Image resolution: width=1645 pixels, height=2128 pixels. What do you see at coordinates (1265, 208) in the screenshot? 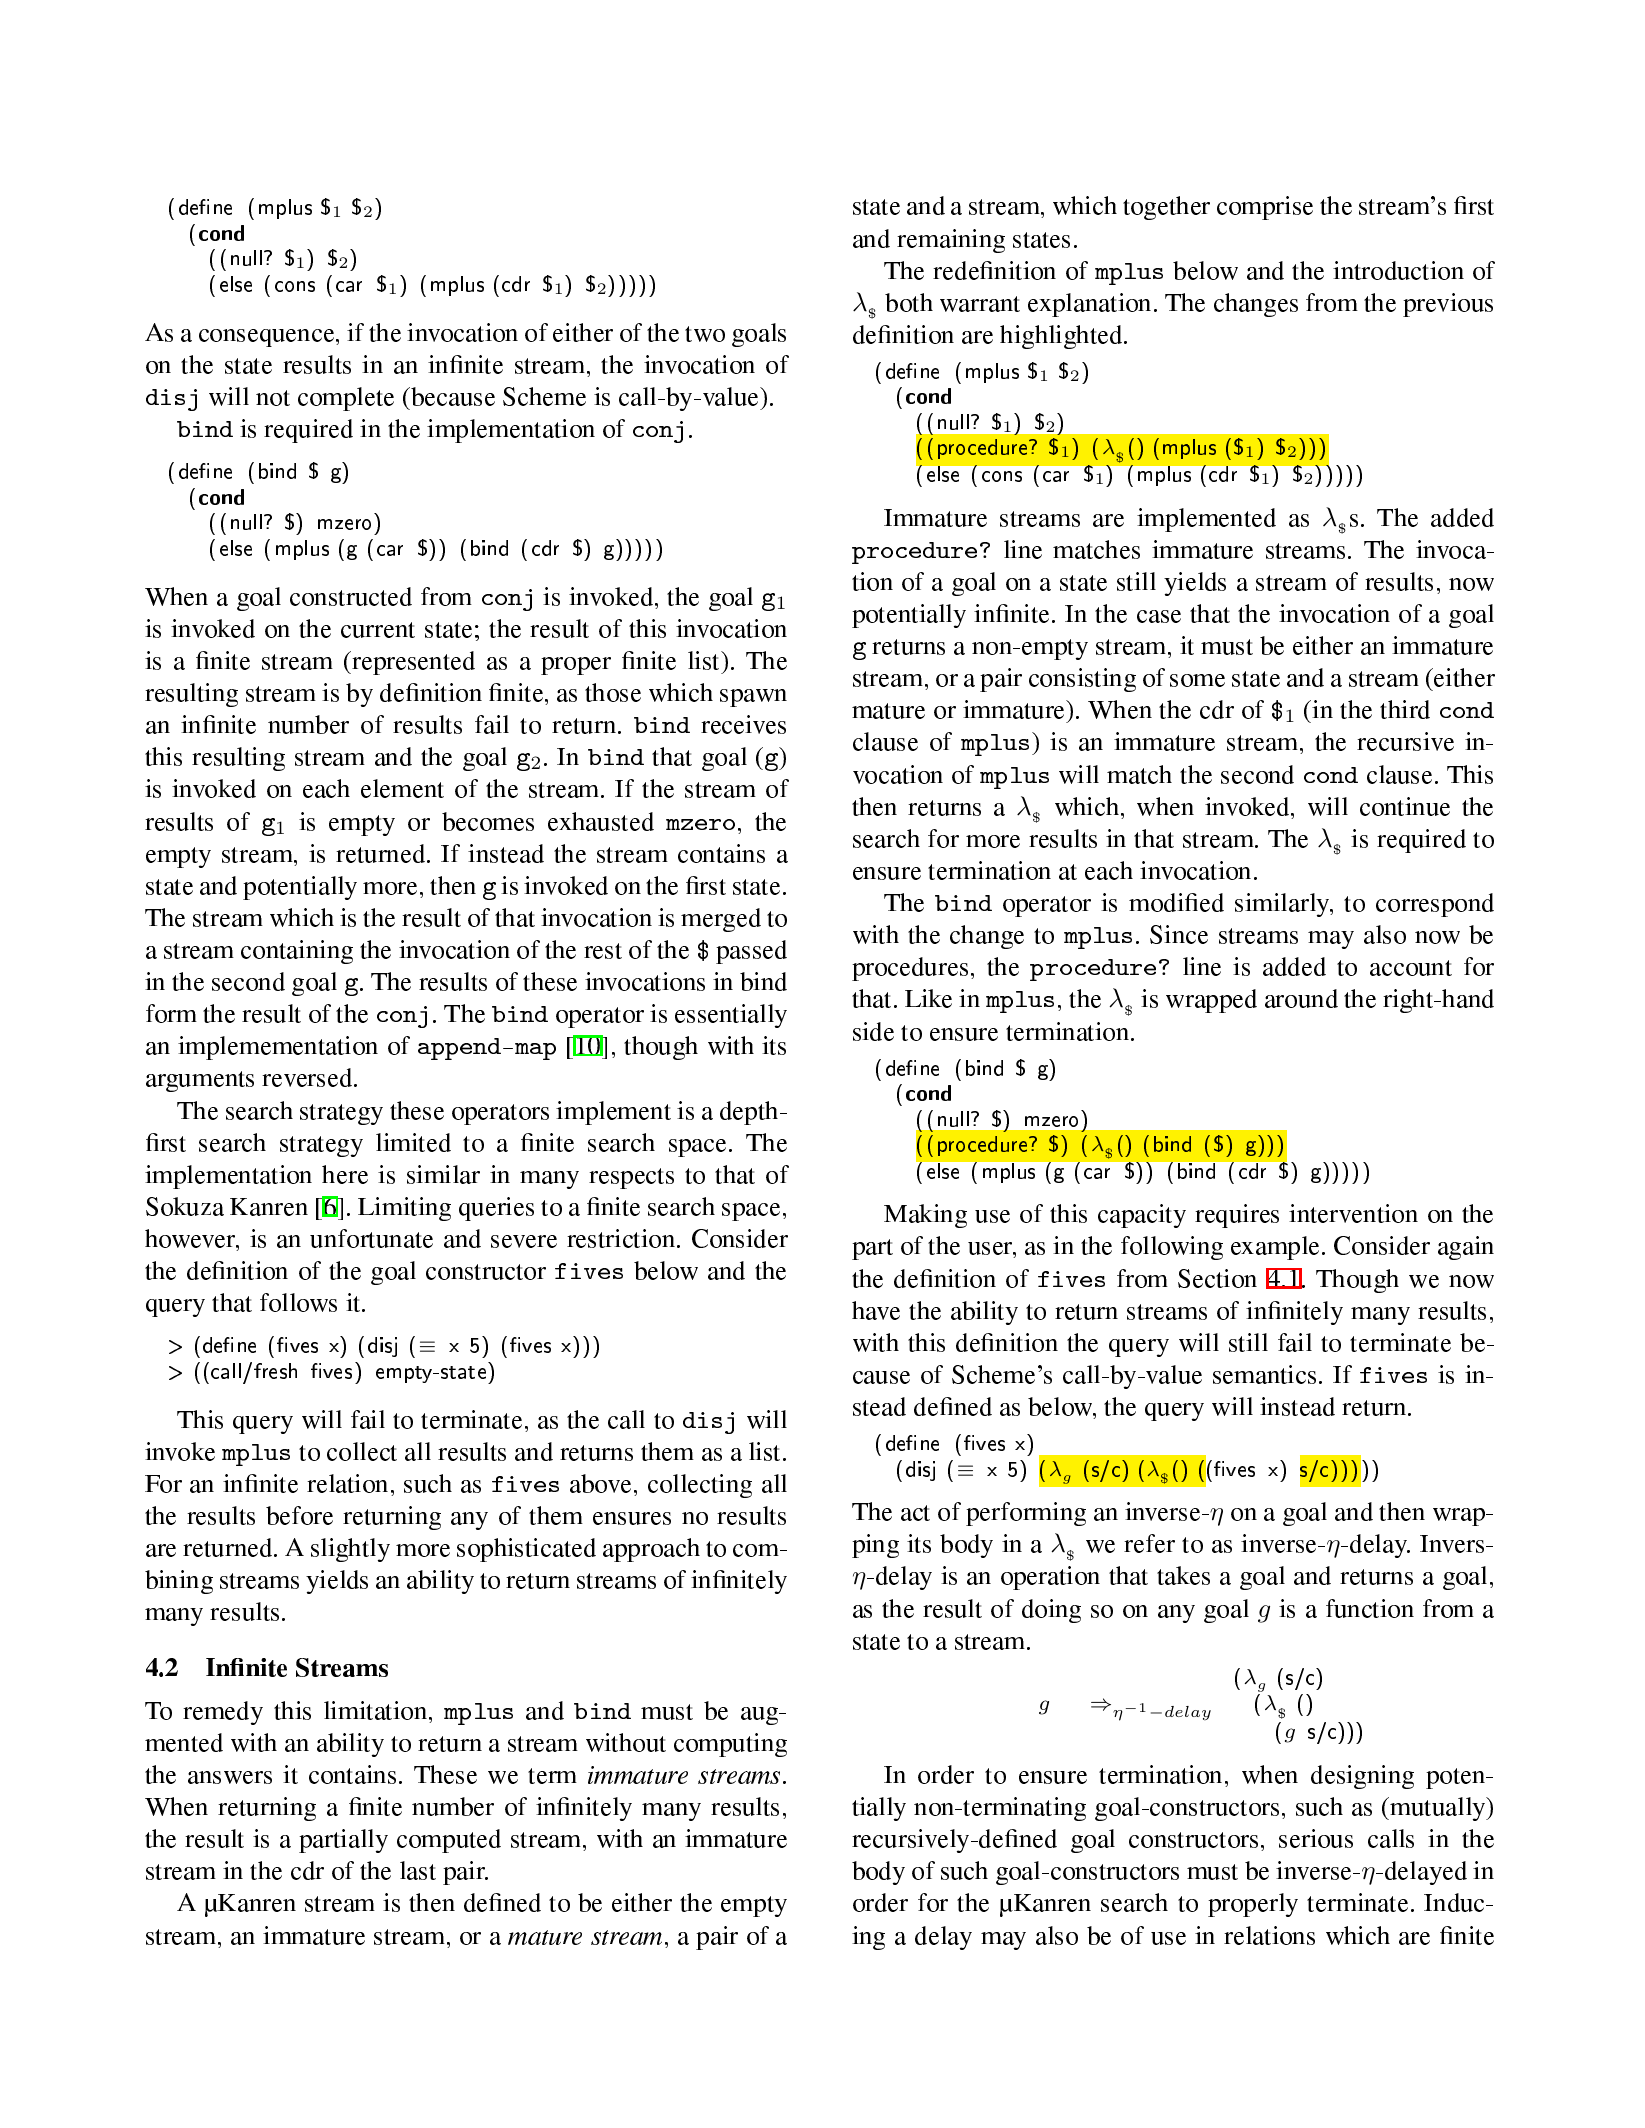
I see `comprise` at bounding box center [1265, 208].
